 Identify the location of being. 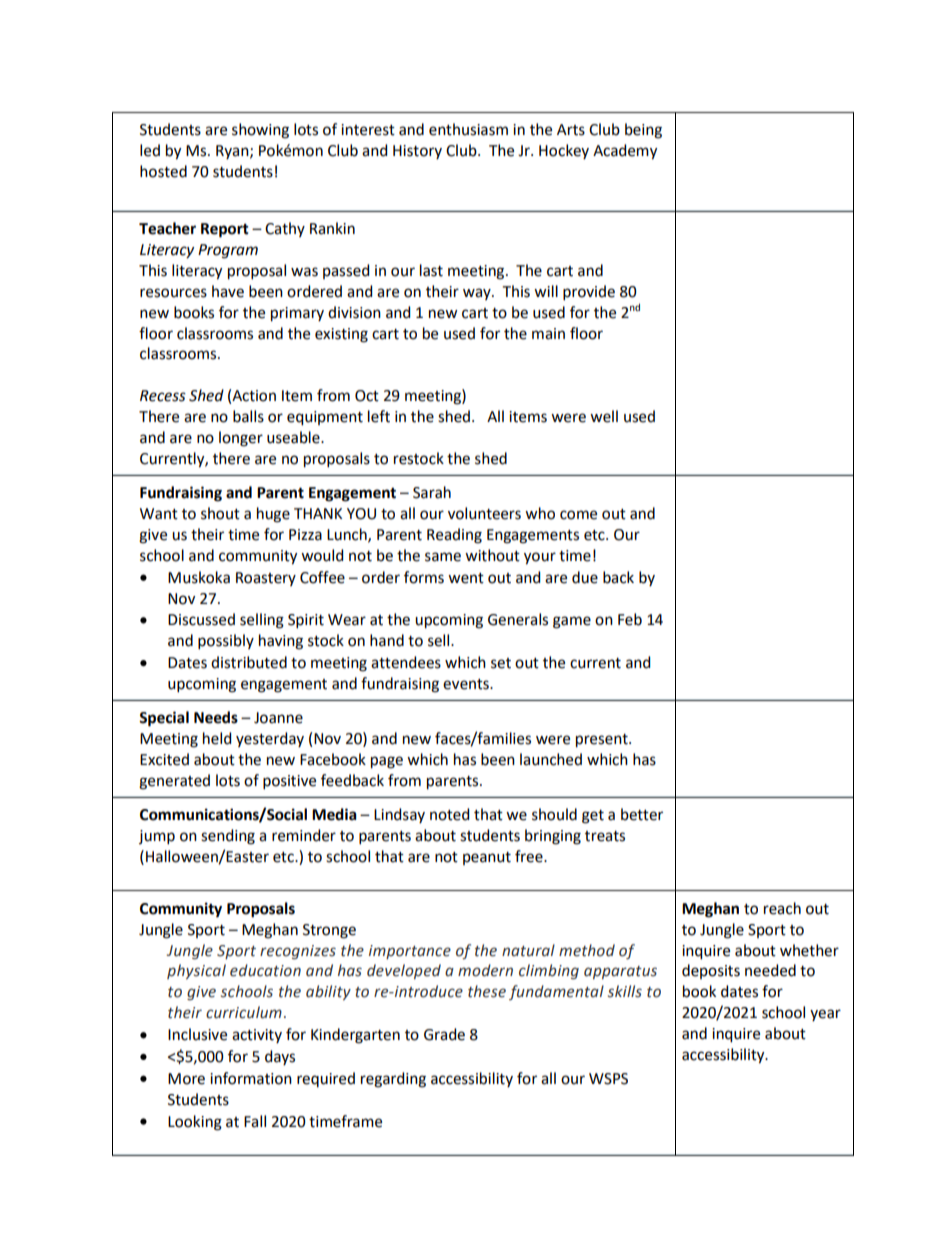
(643, 131).
